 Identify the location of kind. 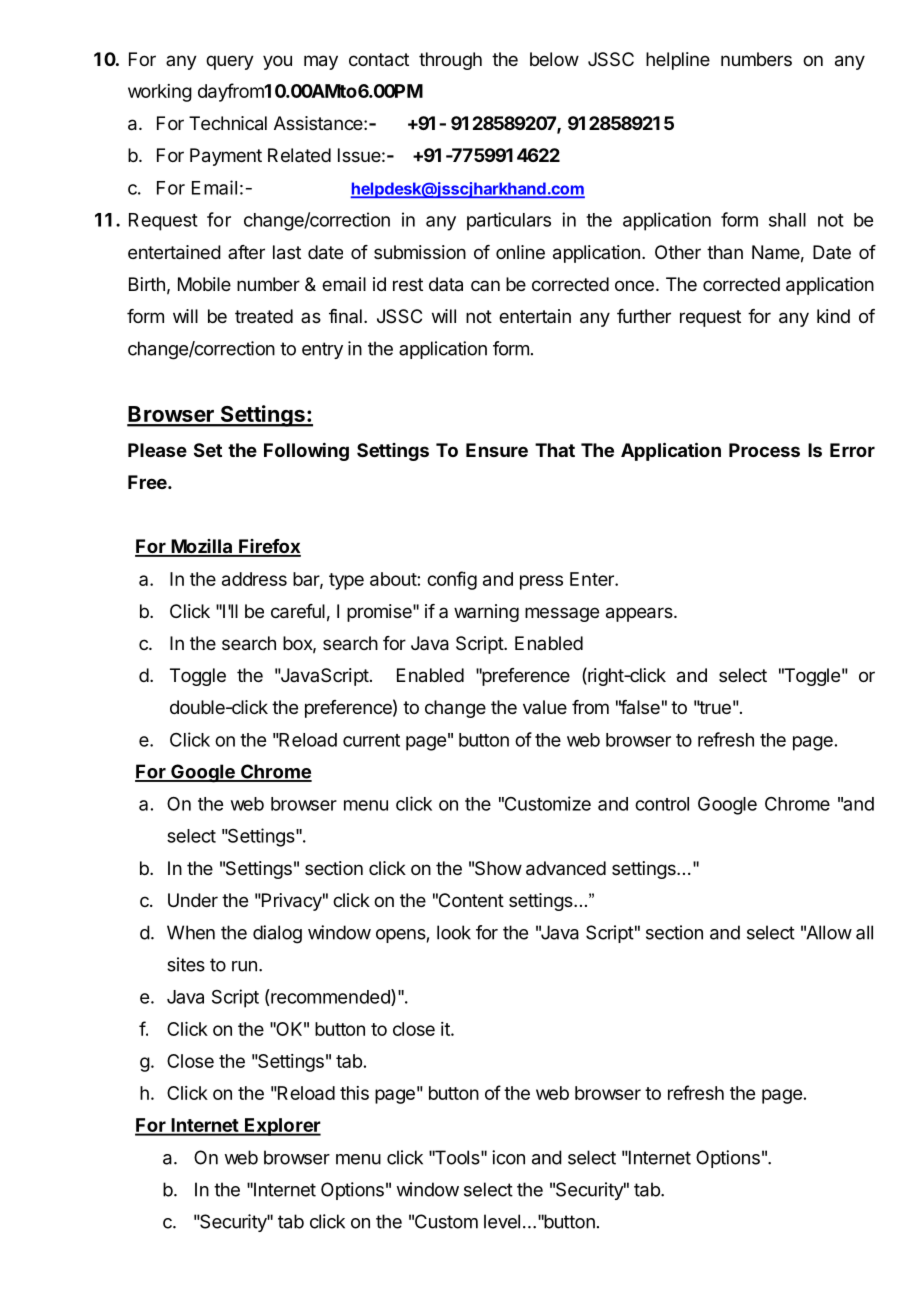
(833, 316).
